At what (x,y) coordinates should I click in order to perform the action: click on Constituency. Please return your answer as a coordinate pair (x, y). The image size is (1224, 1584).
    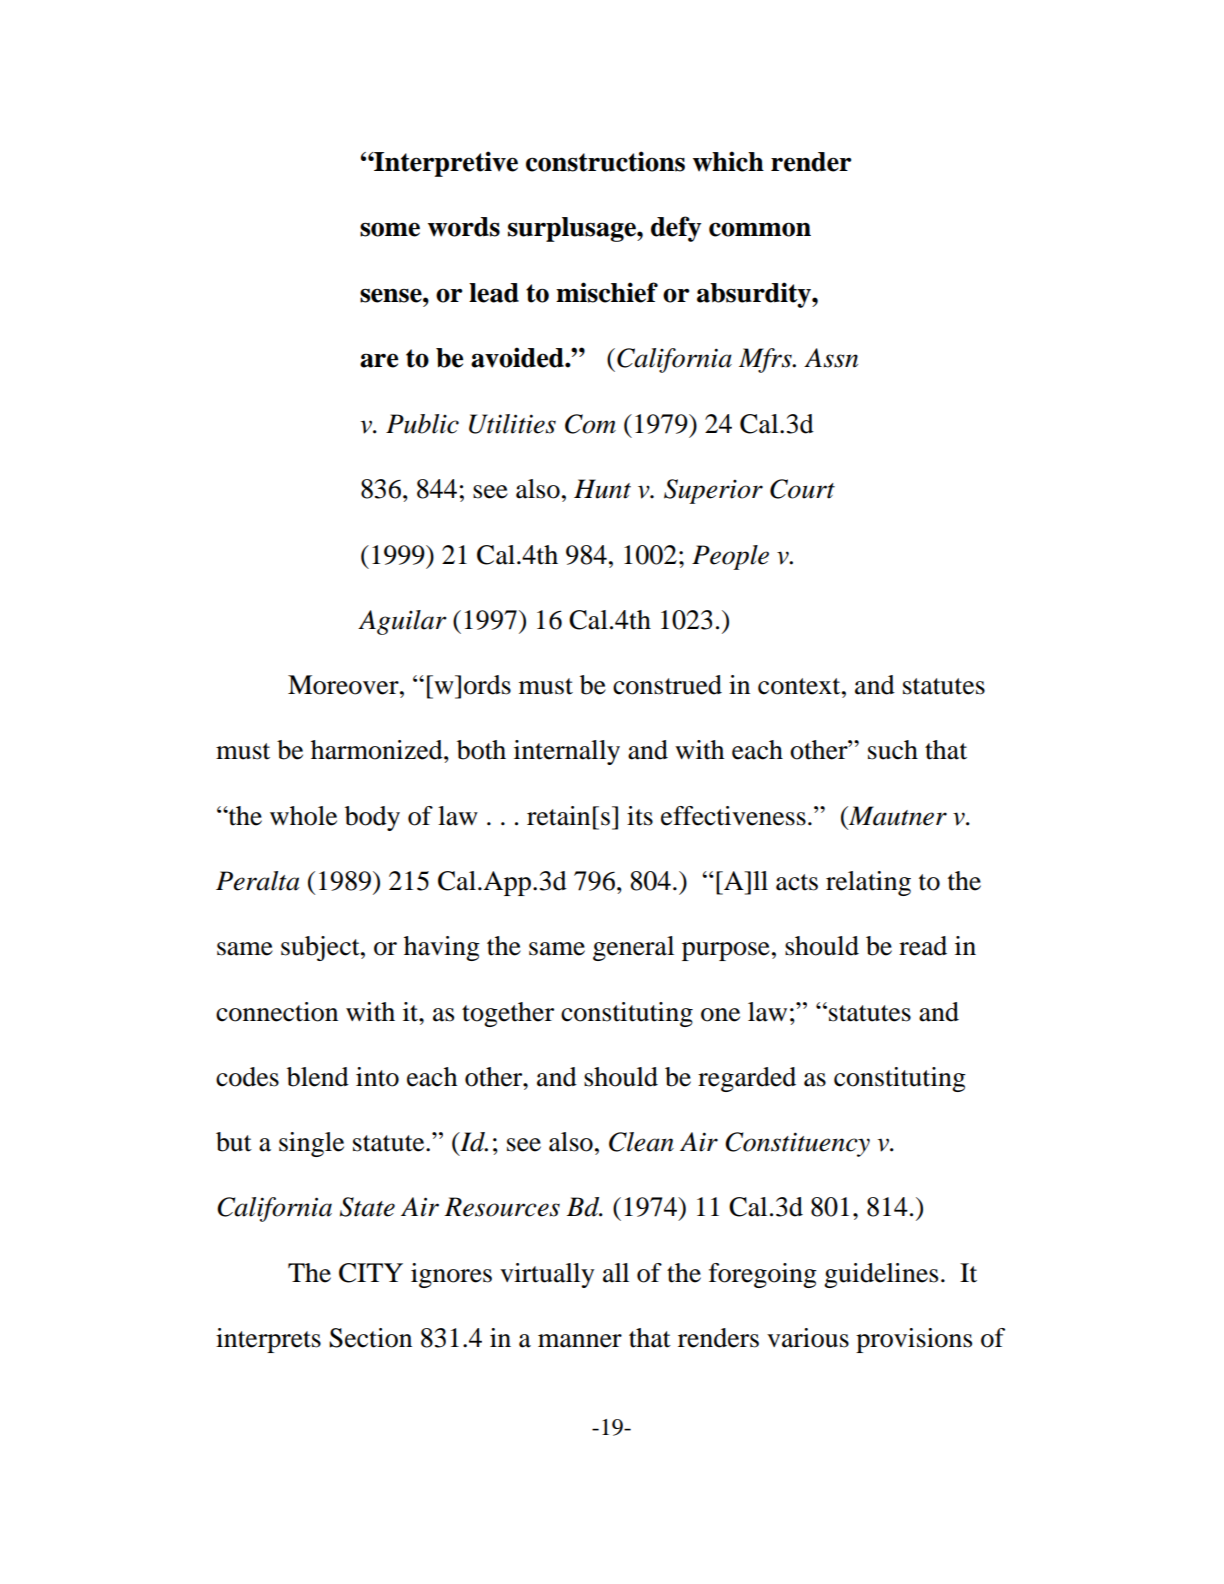
    Looking at the image, I should click on (797, 1144).
